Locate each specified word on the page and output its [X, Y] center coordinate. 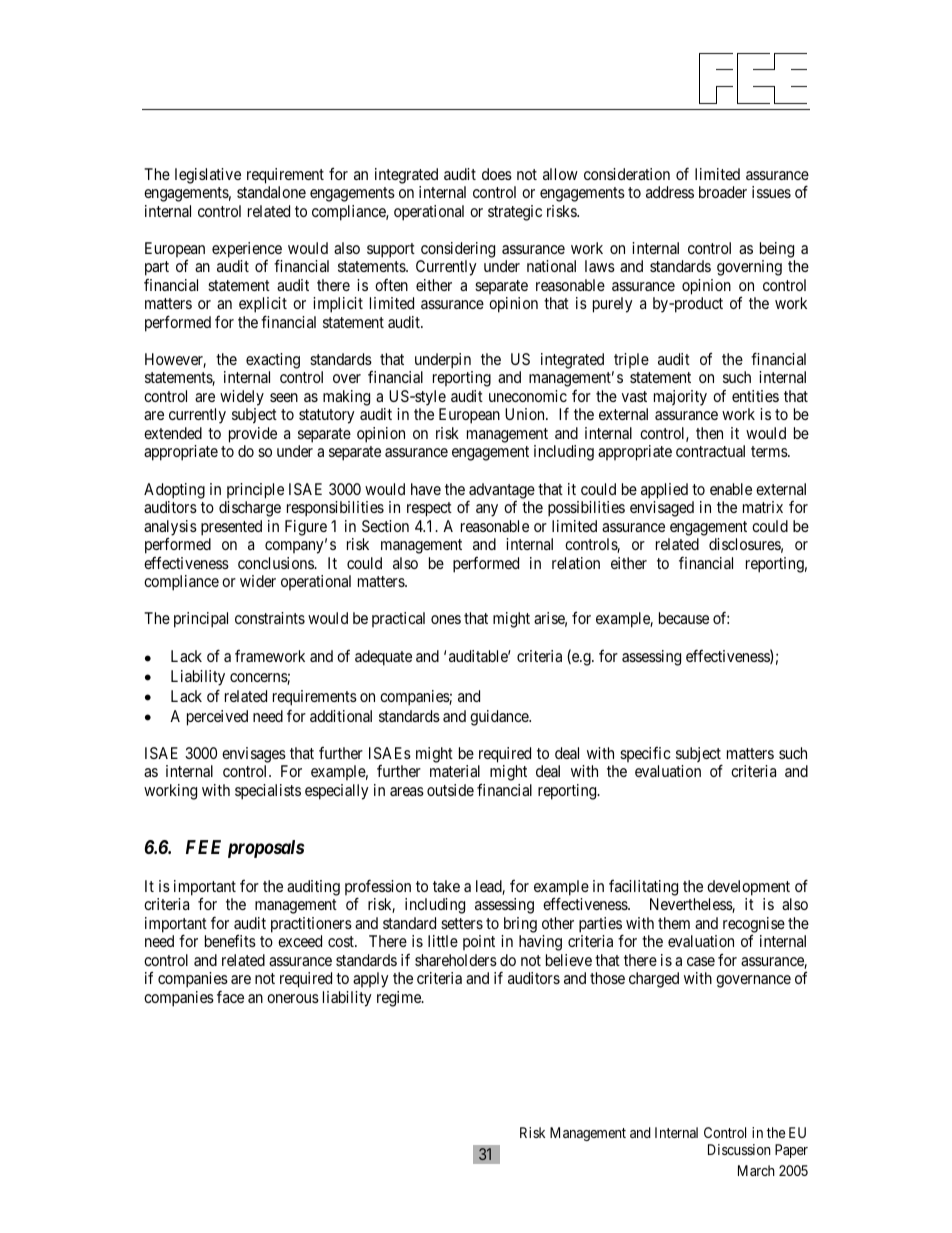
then [709, 433]
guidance [500, 718]
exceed [300, 941]
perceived [217, 718]
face [230, 996]
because [684, 618]
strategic [515, 213]
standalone [271, 192]
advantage [501, 492]
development [748, 888]
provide [253, 435]
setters [462, 923]
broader [723, 192]
